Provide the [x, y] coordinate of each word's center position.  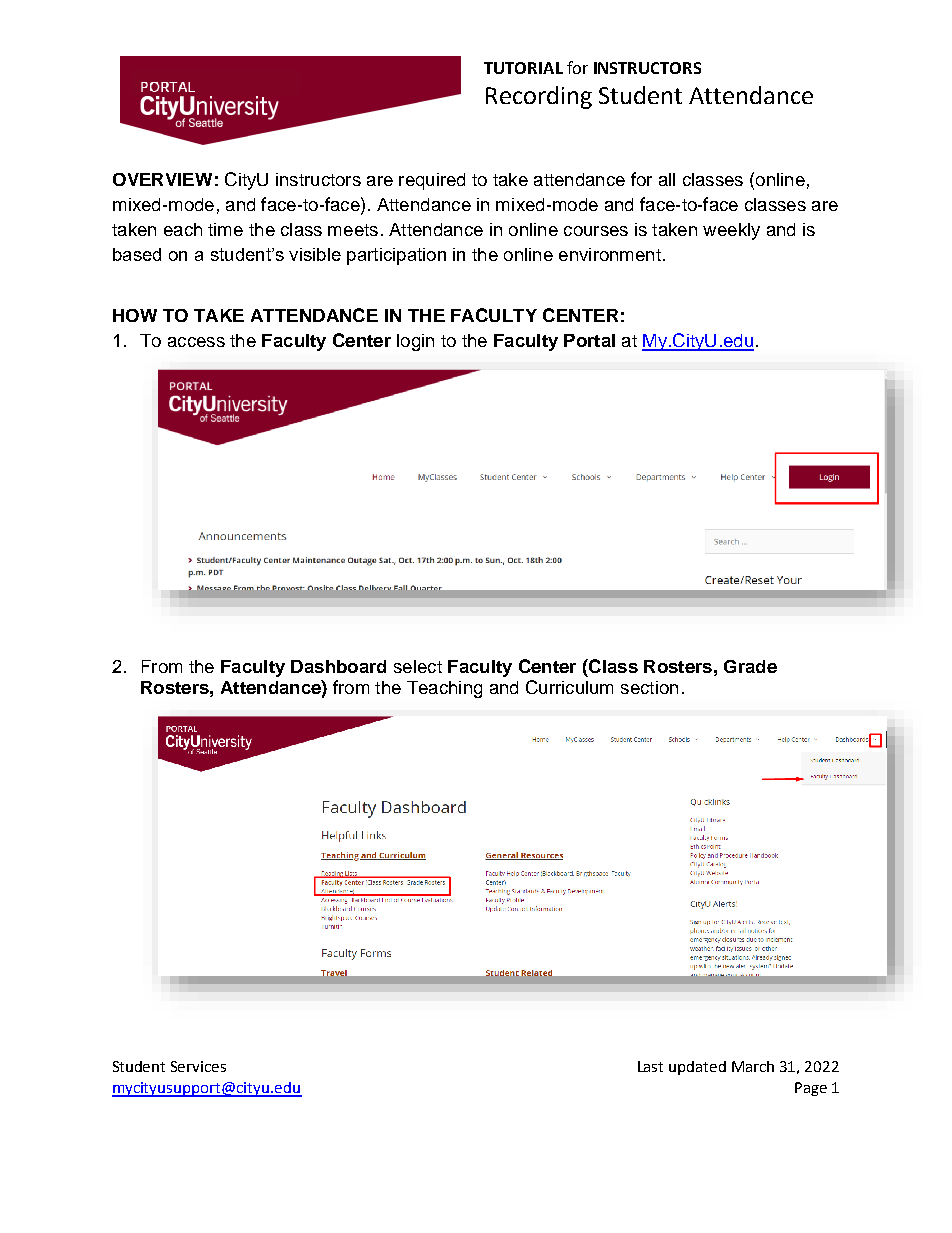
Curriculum [569, 687]
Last [650, 1066]
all [667, 179]
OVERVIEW [162, 179]
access [196, 342]
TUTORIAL [523, 68]
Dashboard [338, 666]
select [418, 666]
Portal [589, 340]
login [415, 342]
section [649, 687]
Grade [750, 666]
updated [697, 1068]
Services [198, 1066]
